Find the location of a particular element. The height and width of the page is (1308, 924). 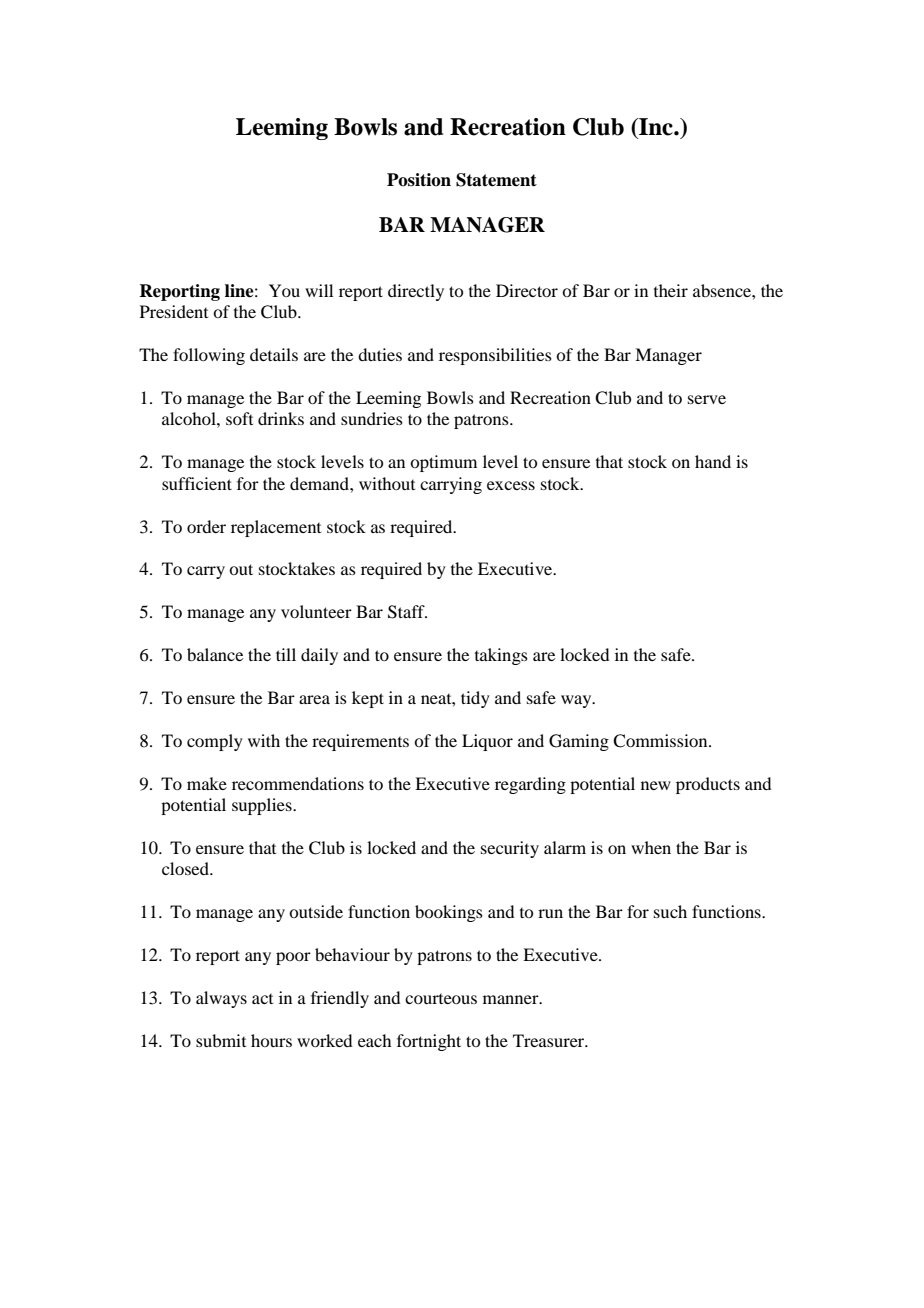

You is located at coordinates (284, 290).
